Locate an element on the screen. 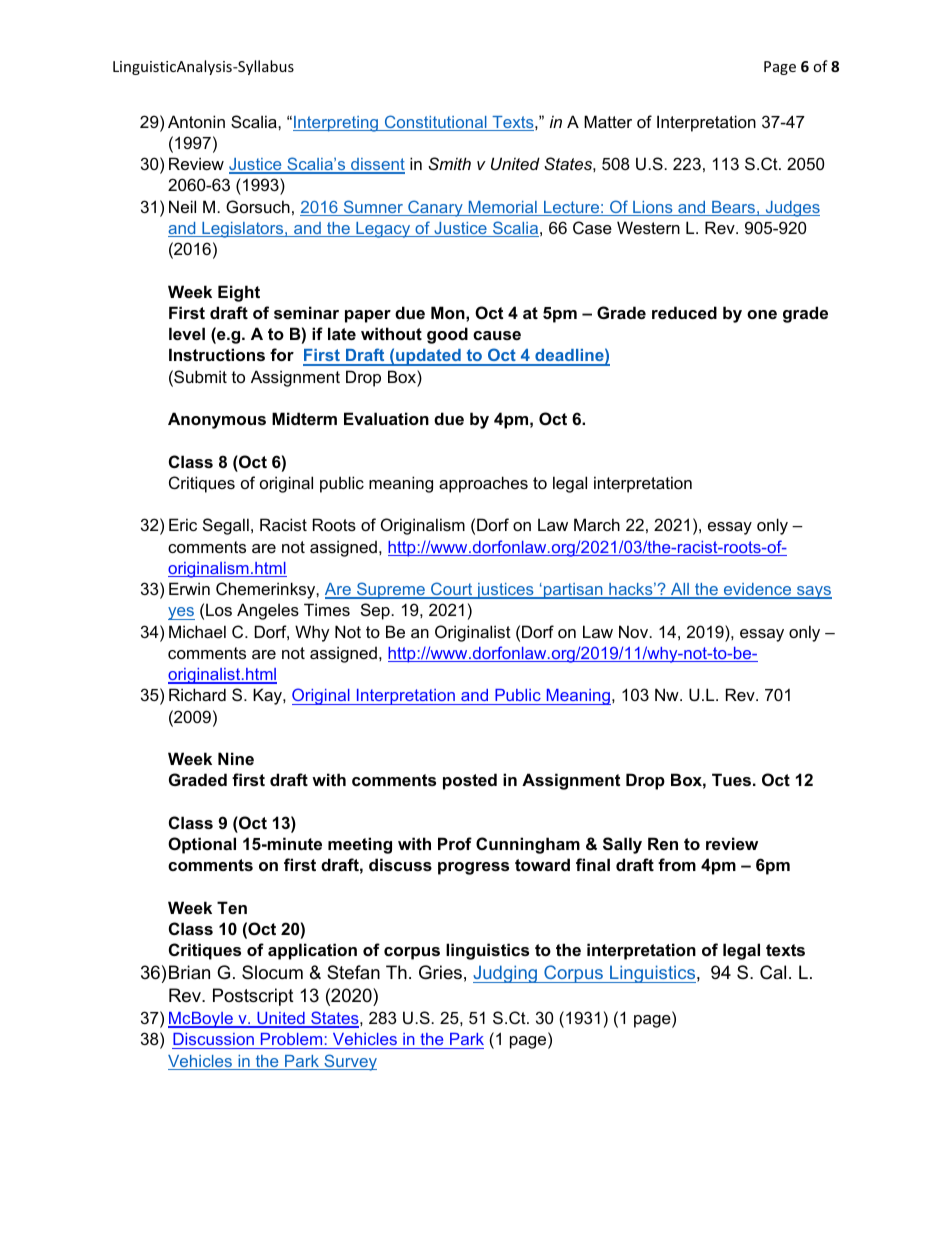 The height and width of the screenshot is (1233, 952). Angeles is located at coordinates (268, 611).
